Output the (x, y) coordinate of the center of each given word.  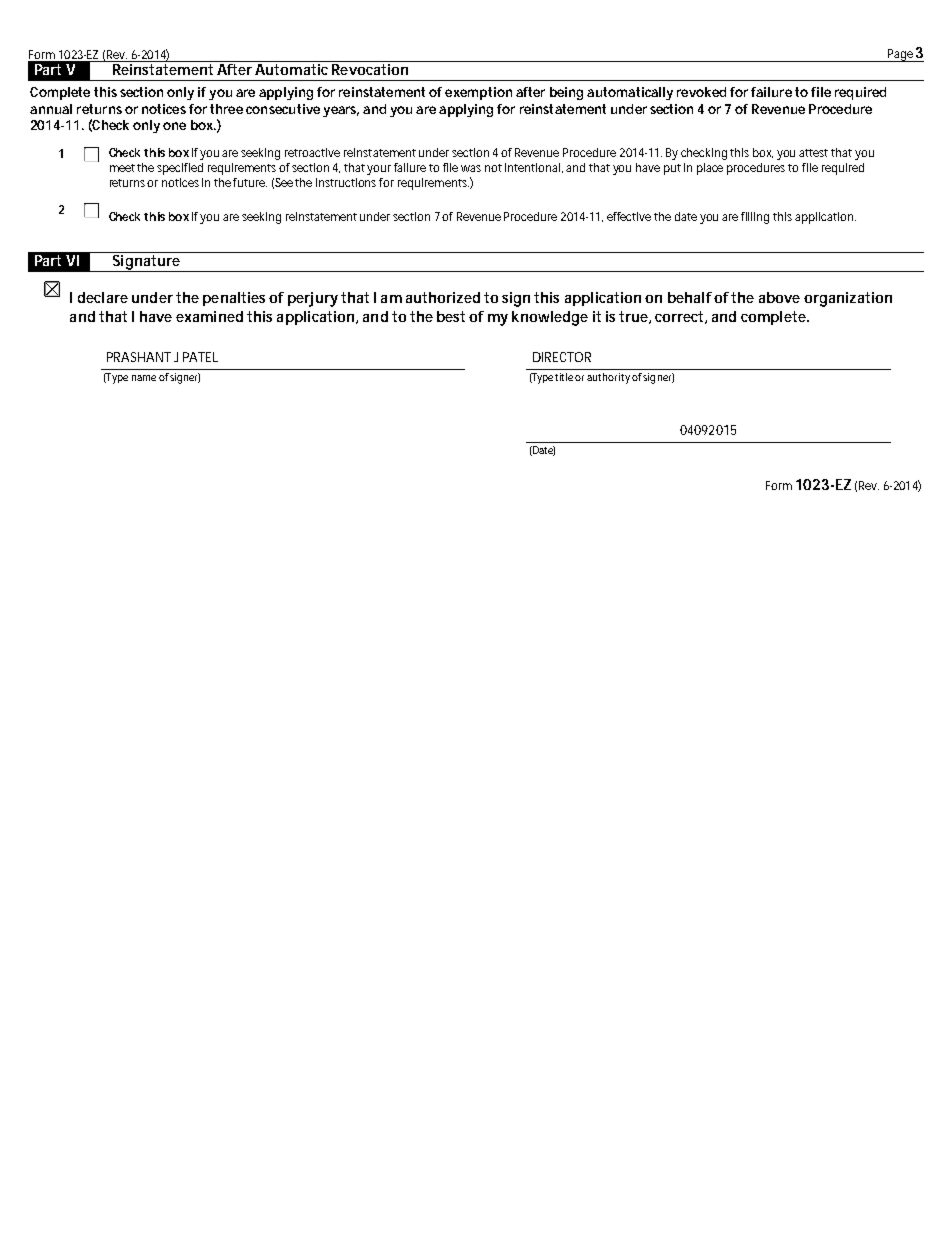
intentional (534, 168)
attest (815, 153)
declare (103, 297)
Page (900, 55)
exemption (478, 93)
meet (124, 168)
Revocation (370, 68)
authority (608, 378)
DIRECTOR (562, 357)
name (144, 378)
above (779, 297)
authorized (443, 297)
